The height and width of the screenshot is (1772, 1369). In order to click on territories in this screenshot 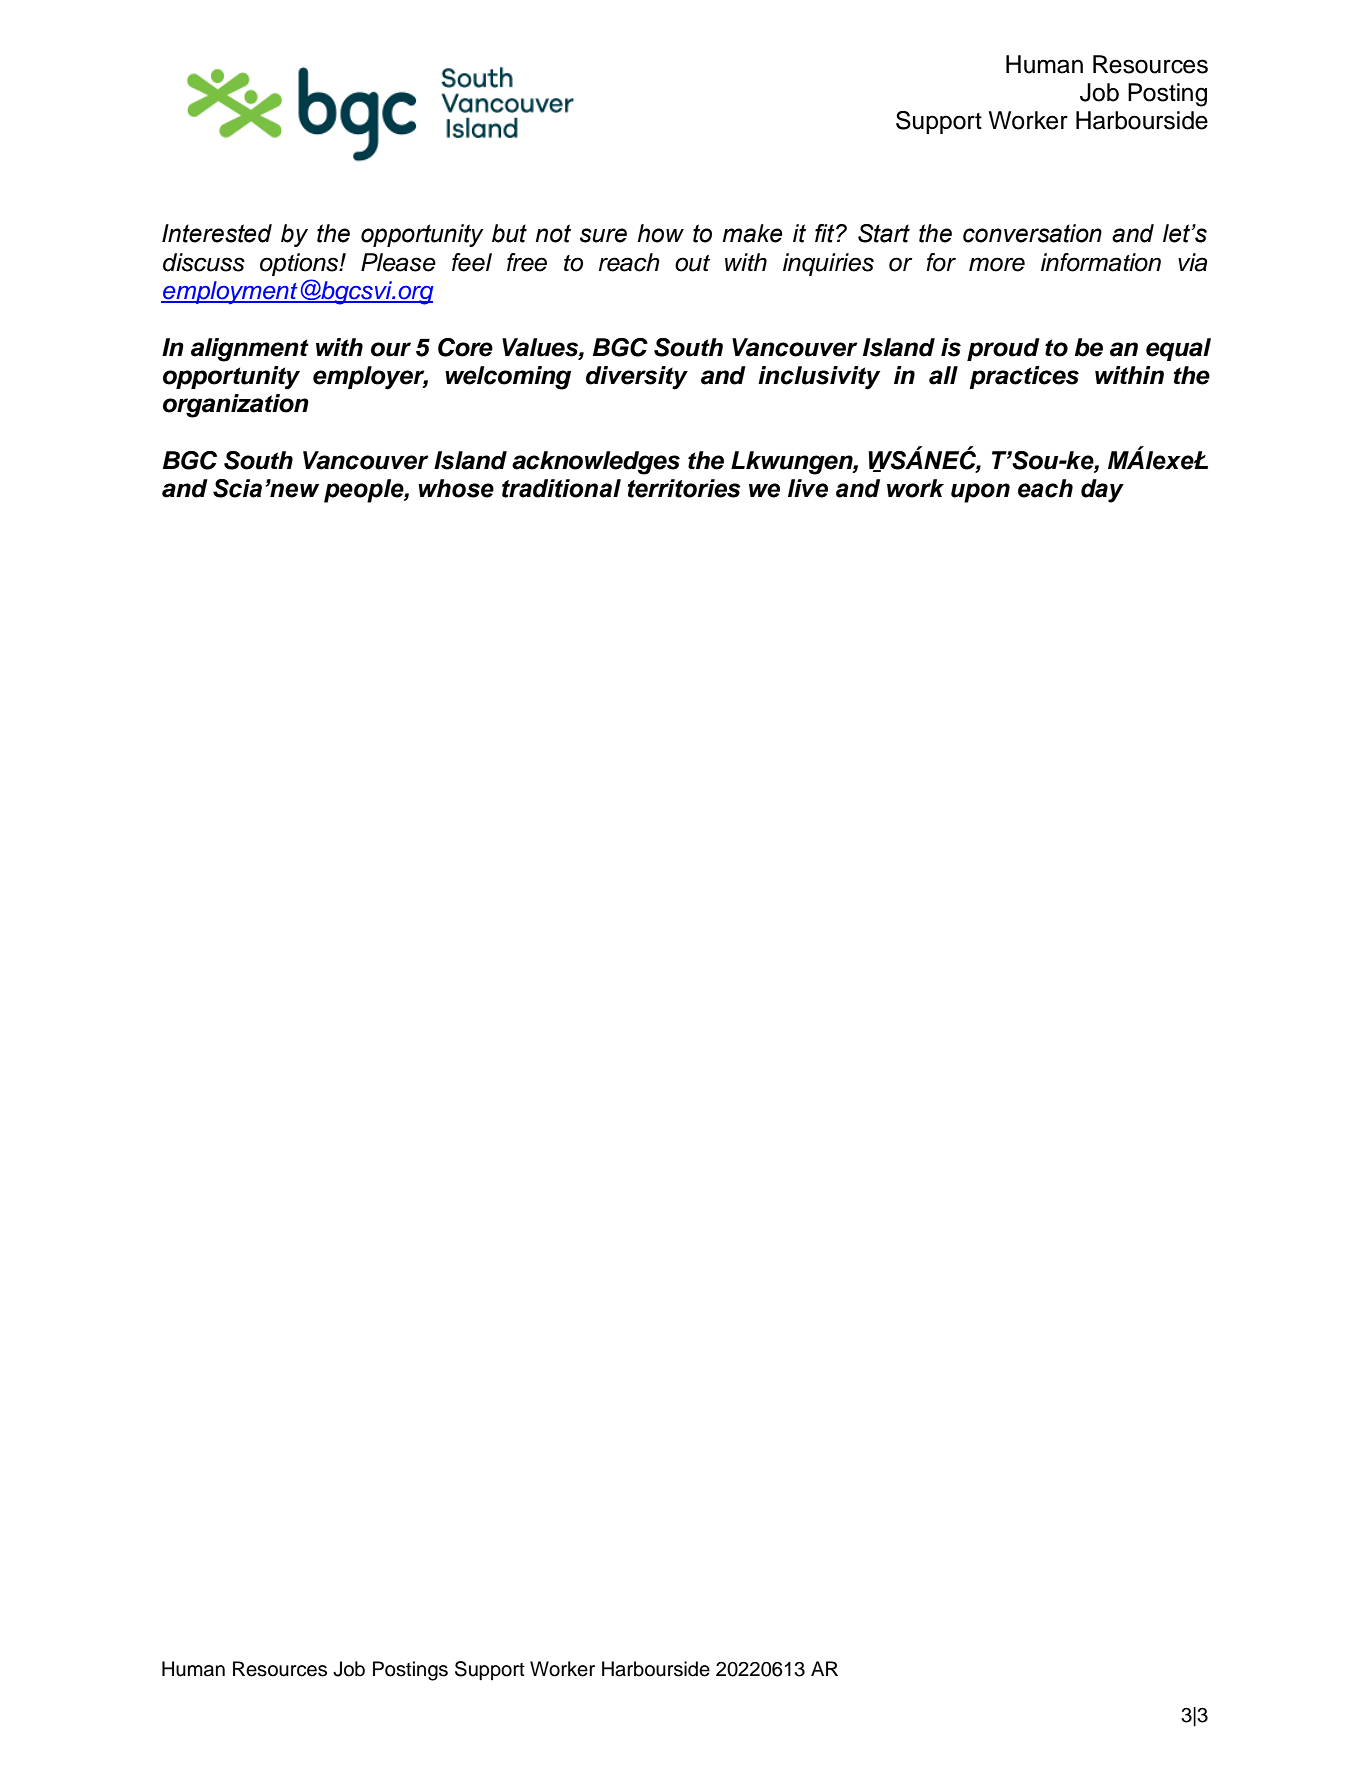, I will do `click(684, 488)`.
